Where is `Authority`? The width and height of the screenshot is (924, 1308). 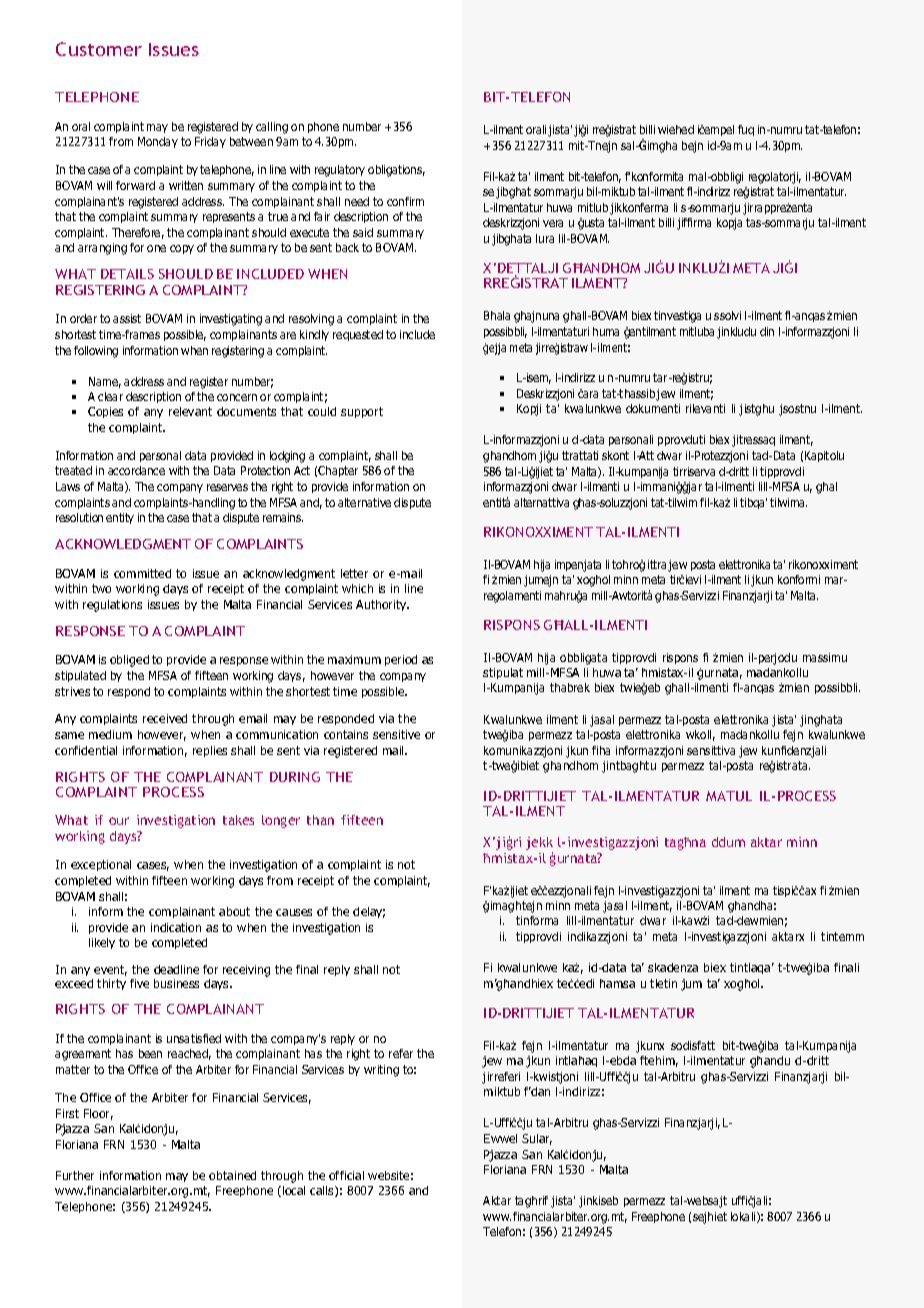 Authority is located at coordinates (382, 605).
